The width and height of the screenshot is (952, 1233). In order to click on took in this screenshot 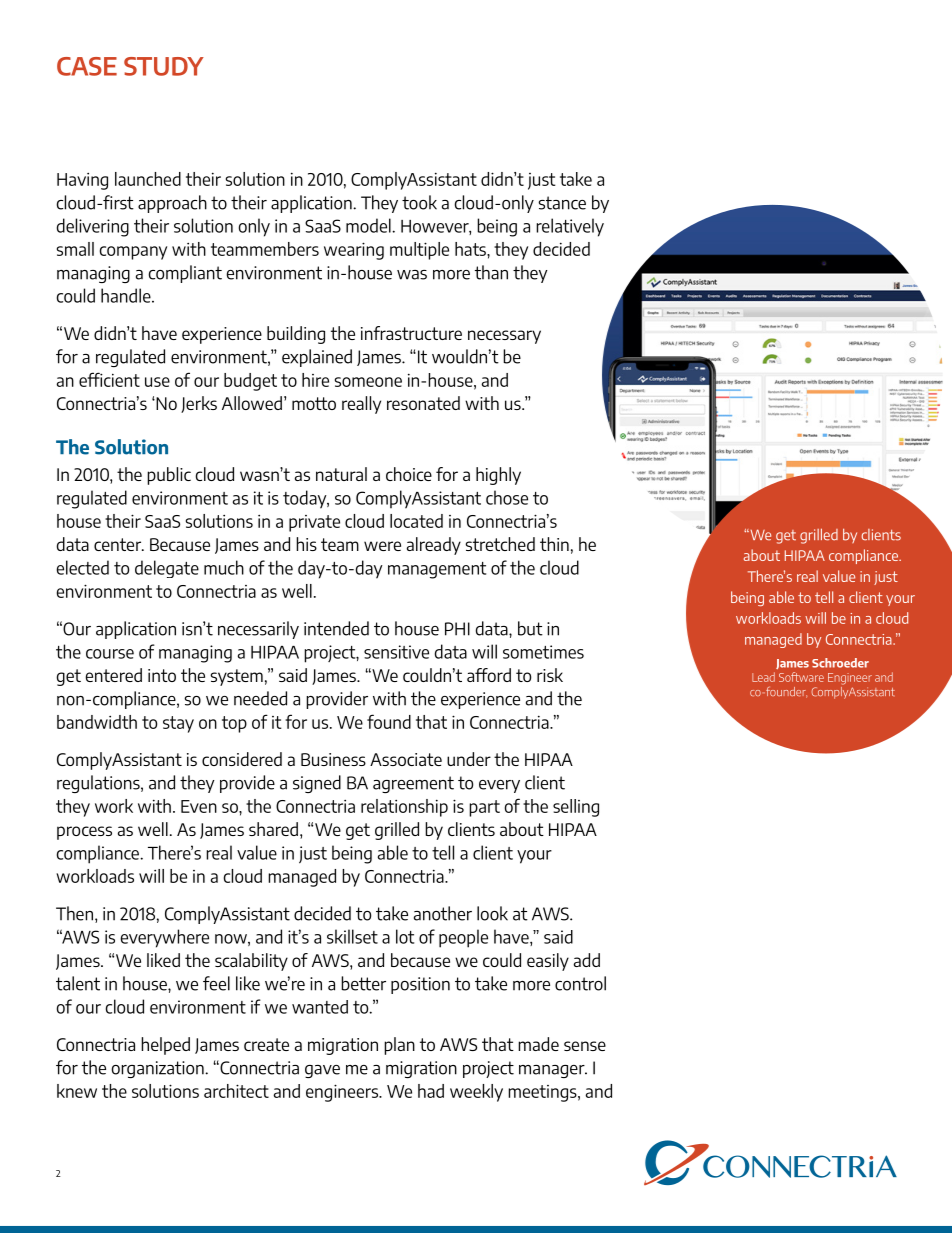, I will do `click(419, 202)`.
